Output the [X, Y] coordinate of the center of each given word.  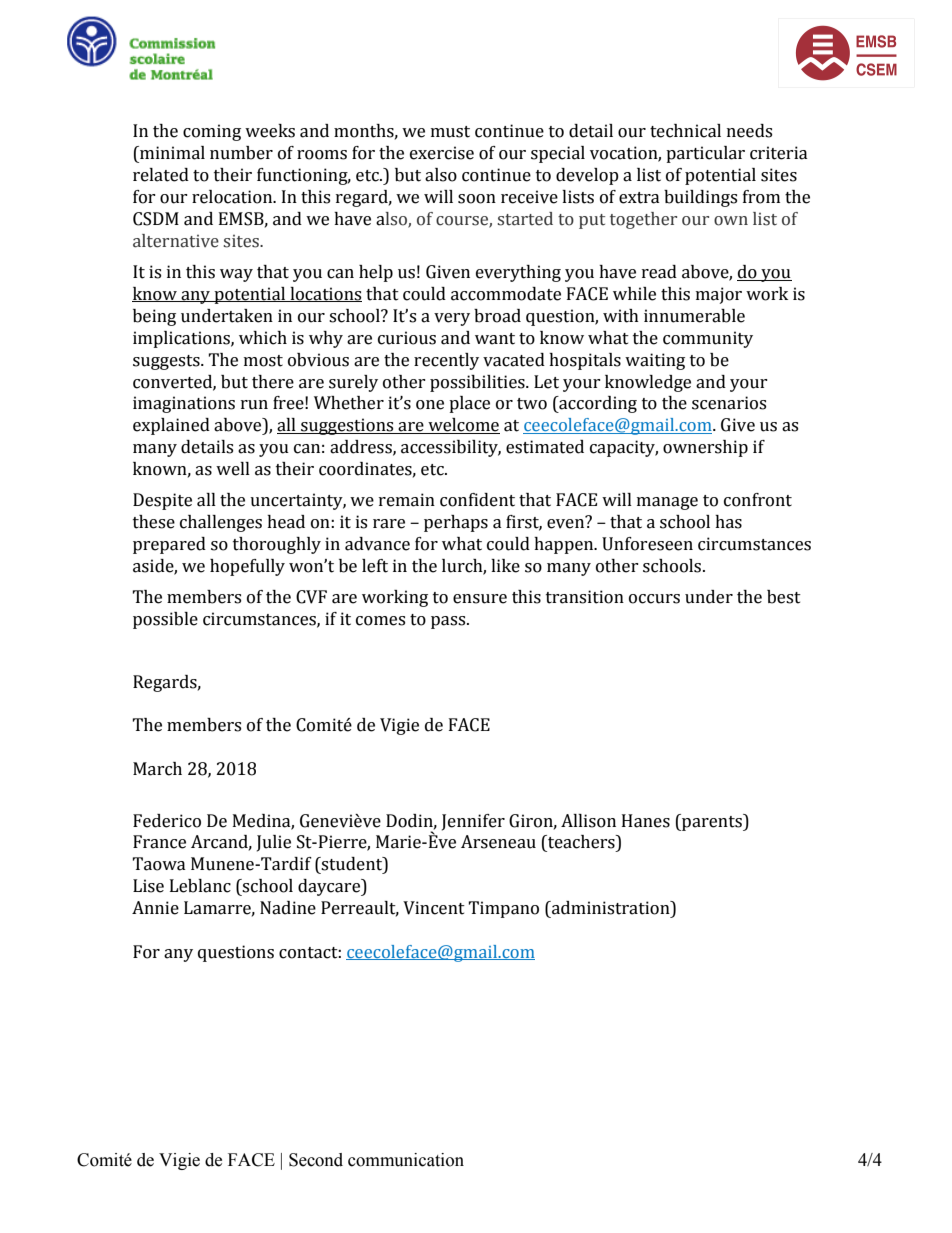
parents [712, 822]
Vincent [434, 908]
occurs [654, 599]
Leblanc [200, 886]
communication [406, 1160]
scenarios [729, 403]
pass [449, 622]
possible [165, 620]
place [469, 404]
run [254, 405]
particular [705, 154]
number [241, 153]
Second [316, 1160]
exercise [442, 153]
